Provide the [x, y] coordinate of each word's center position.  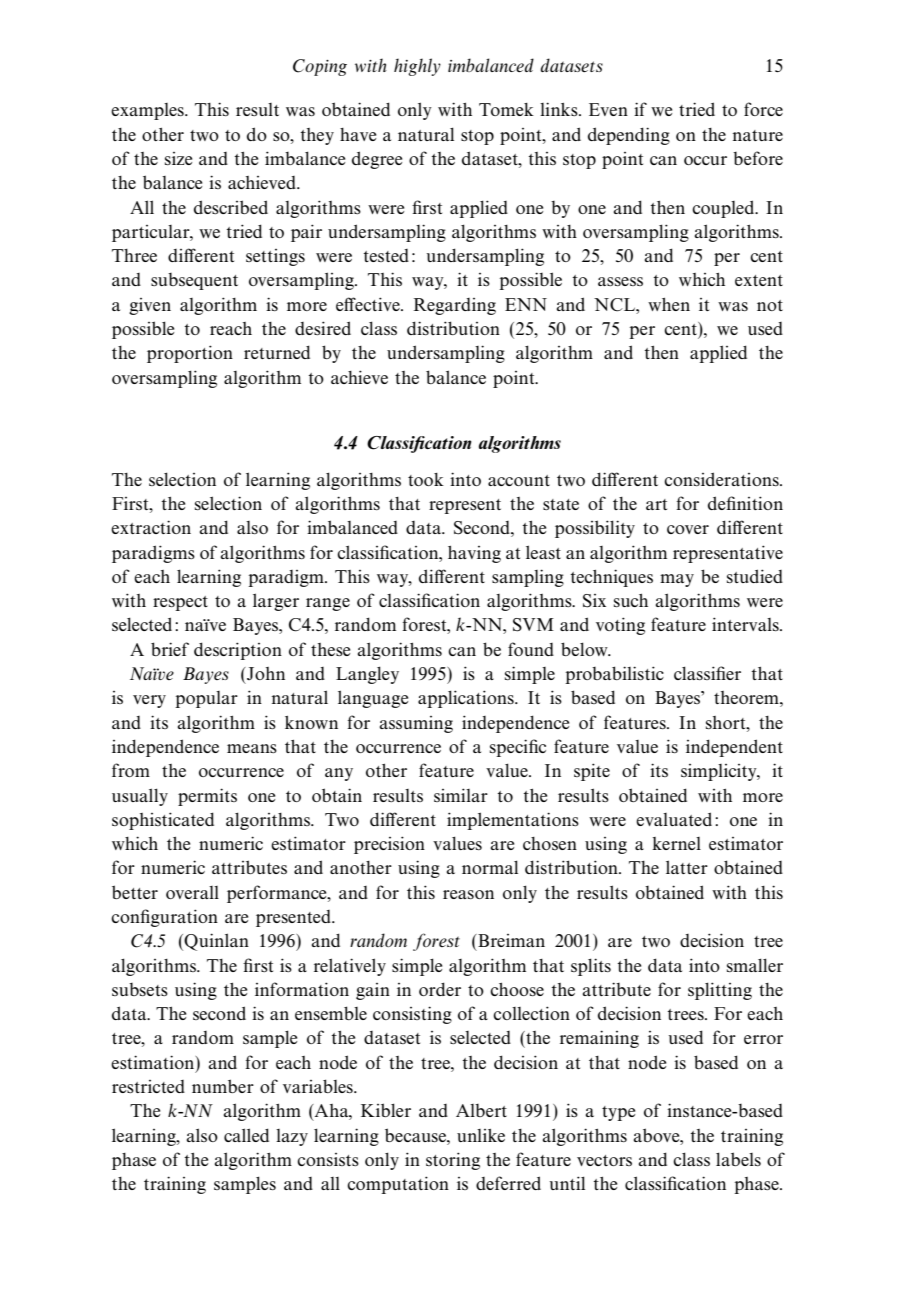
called [246, 1135]
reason [468, 894]
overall [192, 892]
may [677, 580]
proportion [190, 354]
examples [148, 111]
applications [467, 699]
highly [417, 67]
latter [687, 867]
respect [180, 603]
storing [453, 1161]
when [669, 304]
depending [629, 136]
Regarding [454, 306]
